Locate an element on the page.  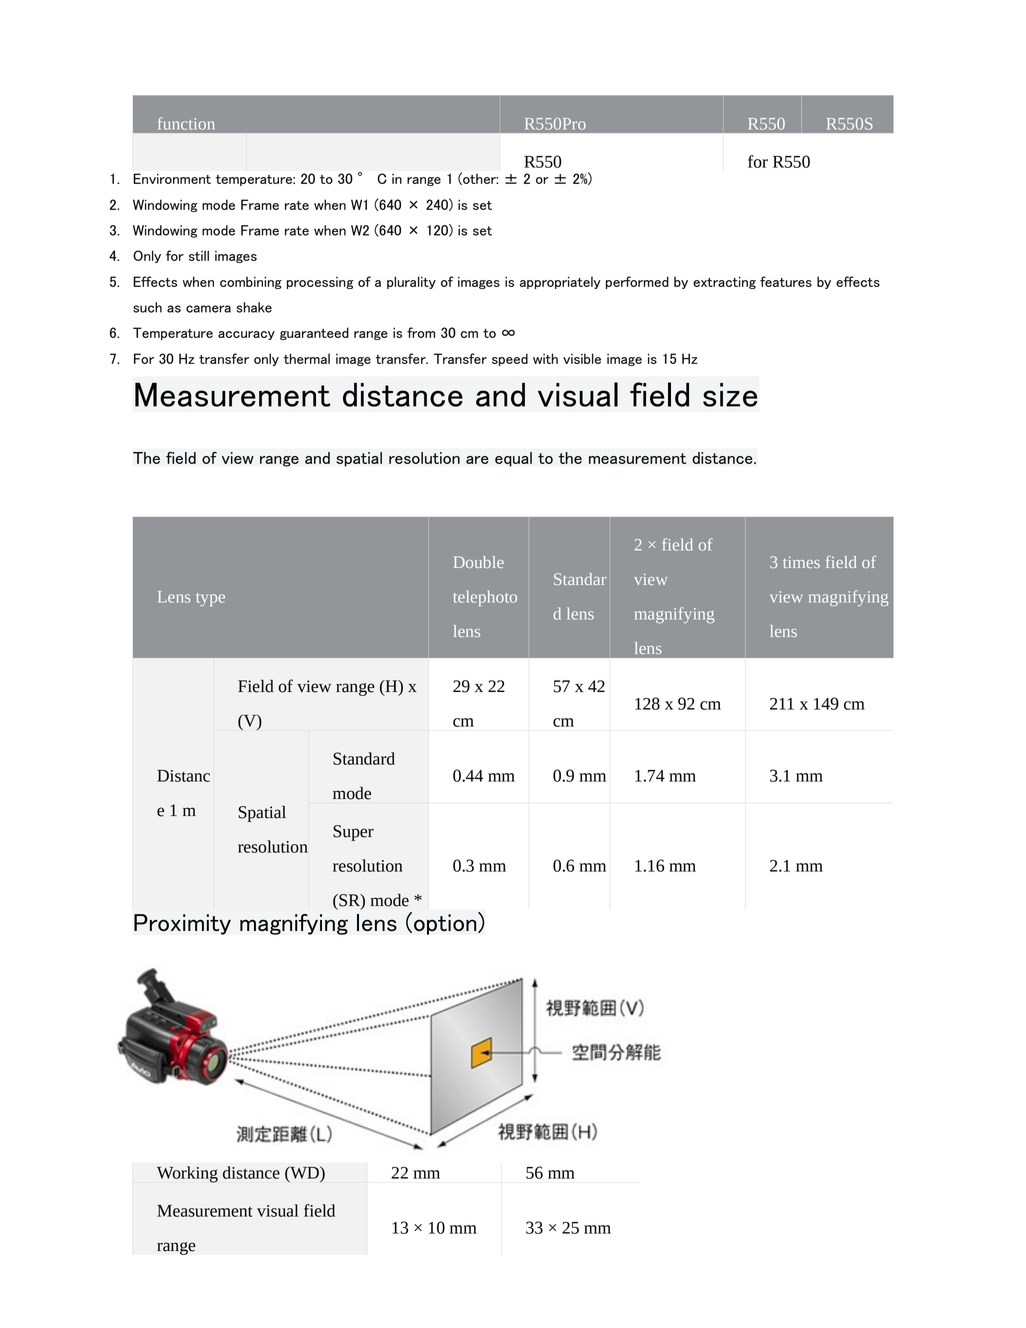
are is located at coordinates (477, 460).
